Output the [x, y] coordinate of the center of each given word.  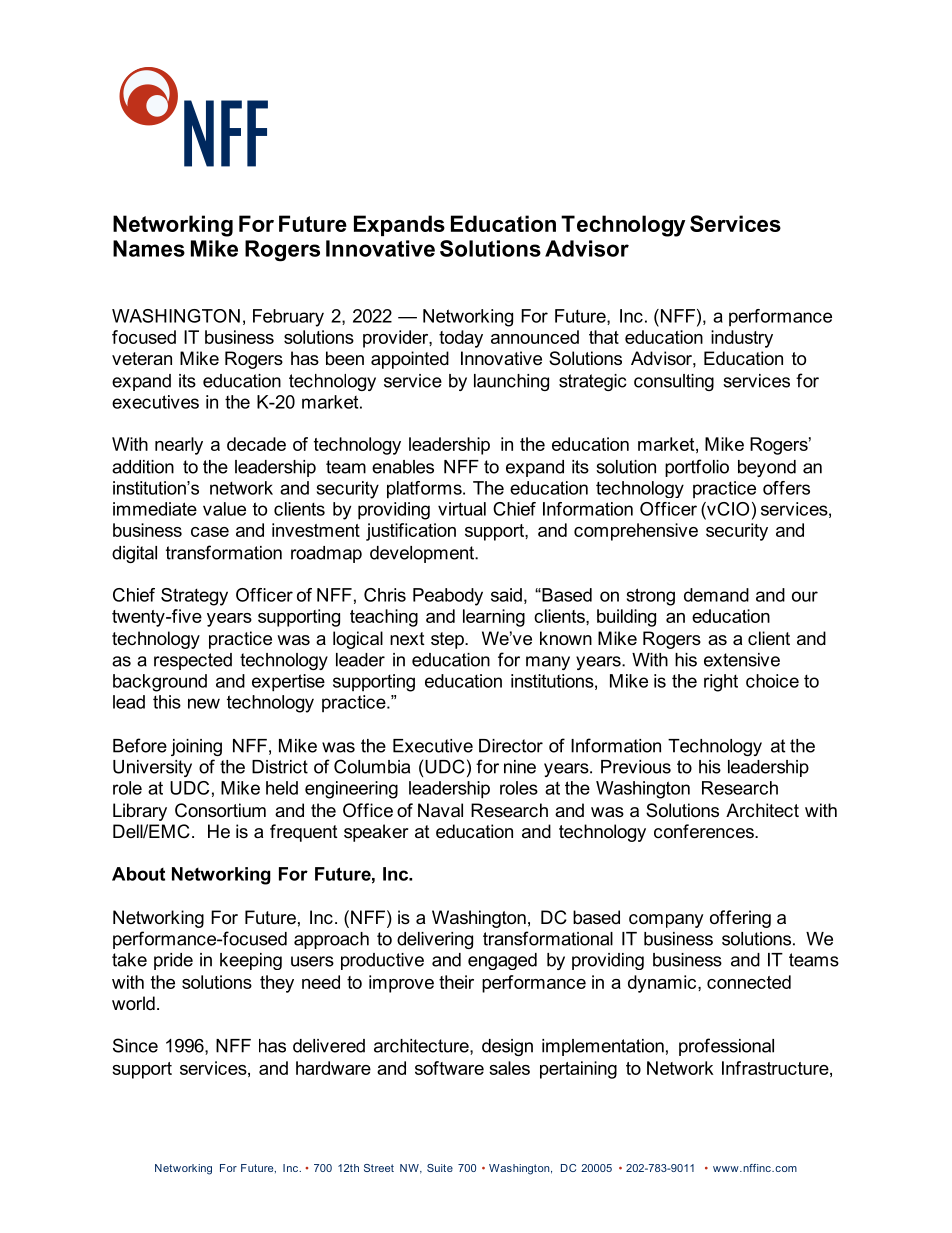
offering [740, 919]
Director [511, 746]
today [461, 339]
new [204, 703]
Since [135, 1045]
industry [742, 339]
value [224, 509]
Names [149, 248]
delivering [435, 940]
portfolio [697, 468]
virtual [462, 509]
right [721, 683]
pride [173, 961]
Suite [440, 1168]
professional [726, 1047]
